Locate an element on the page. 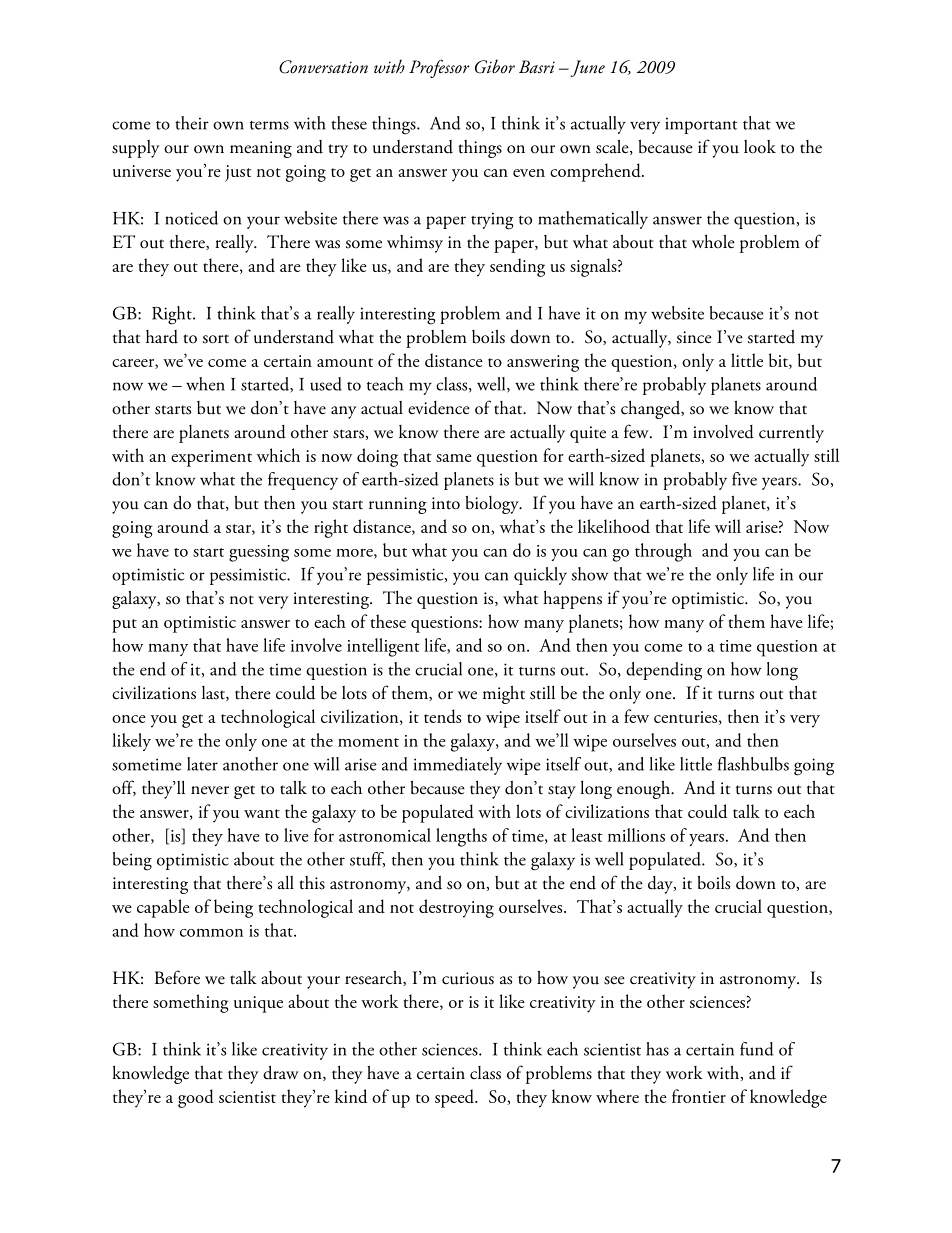  good is located at coordinates (196, 1098).
